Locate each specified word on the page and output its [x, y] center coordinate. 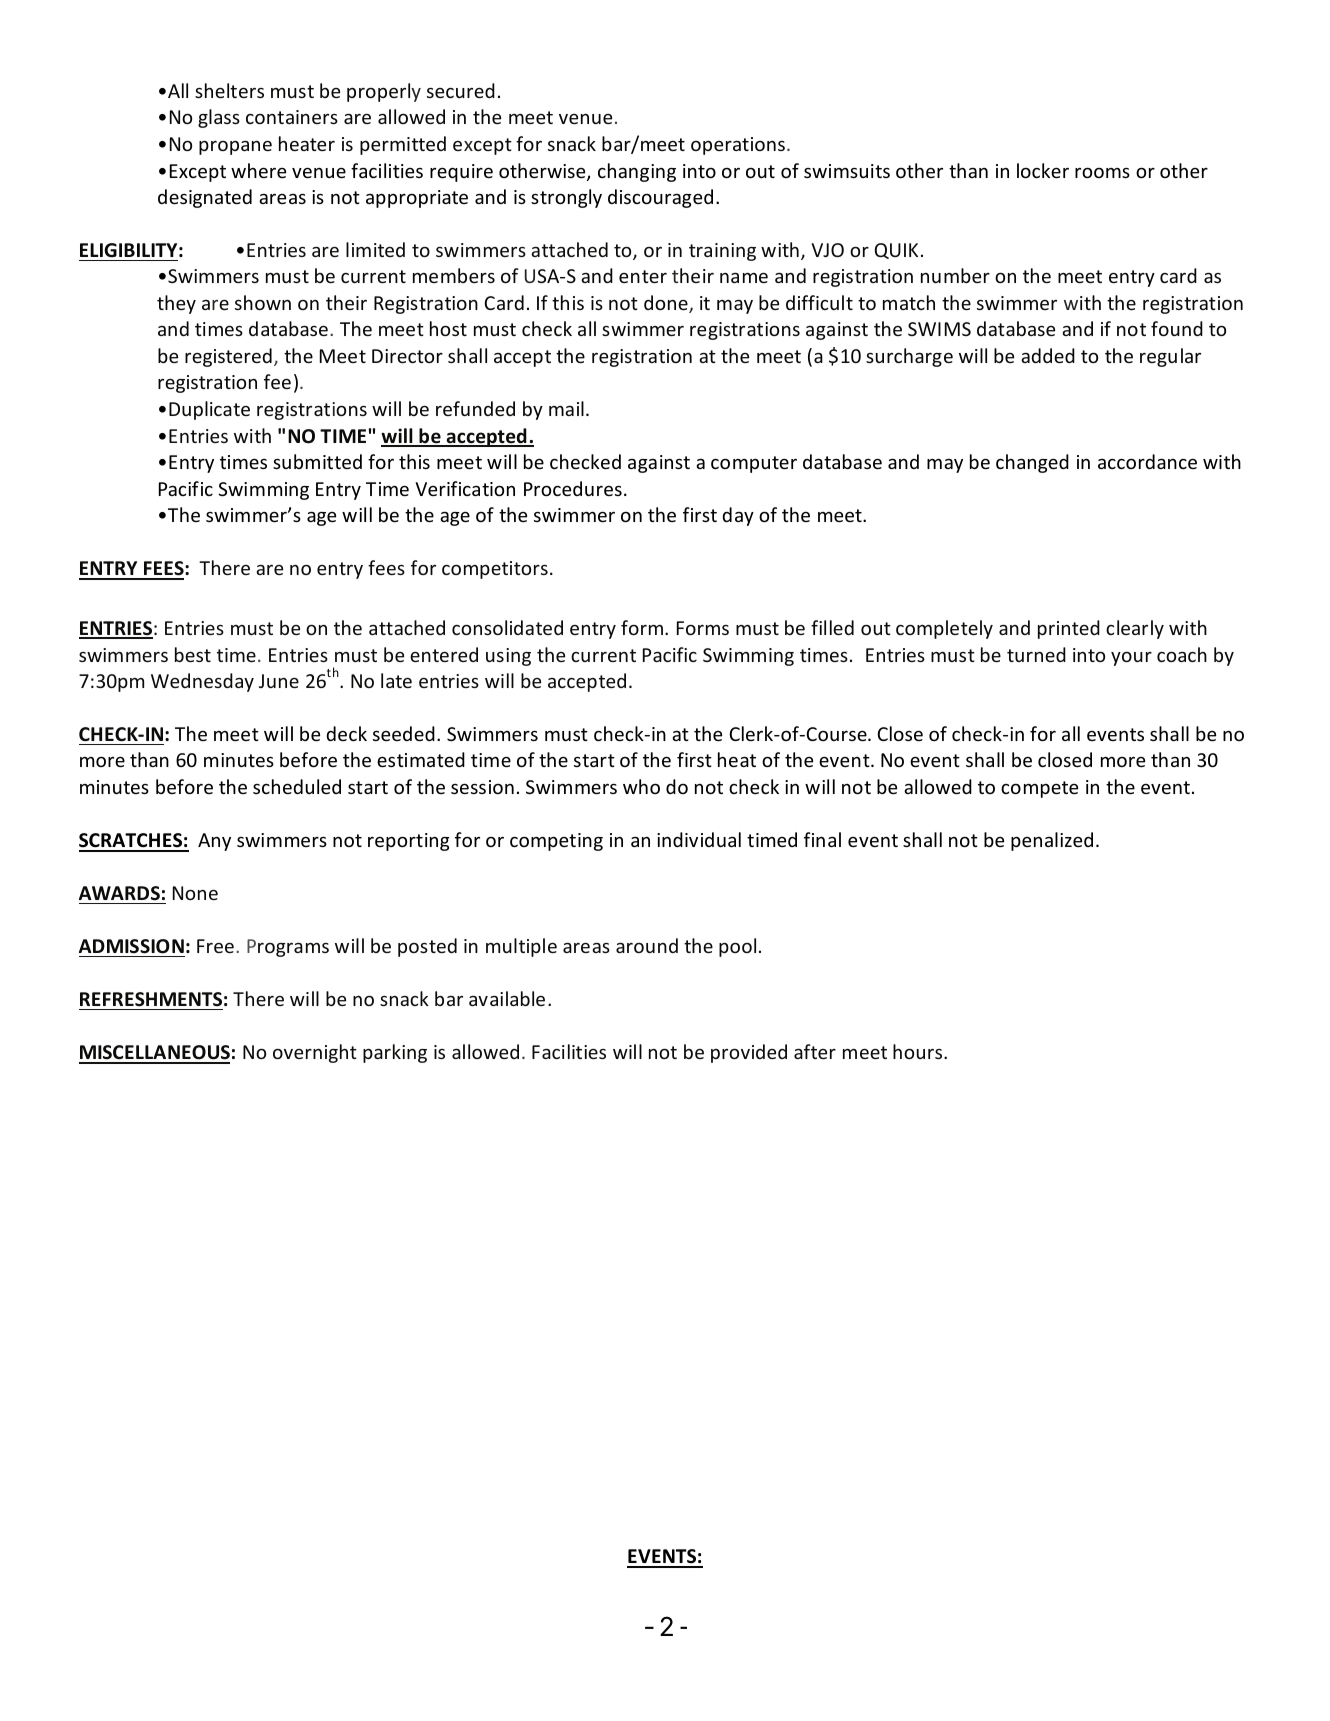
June [279, 681]
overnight [315, 1053]
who [641, 786]
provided [749, 1053]
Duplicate [209, 410]
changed [1032, 463]
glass [219, 118]
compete [1039, 789]
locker [1043, 170]
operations [739, 146]
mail [566, 408]
